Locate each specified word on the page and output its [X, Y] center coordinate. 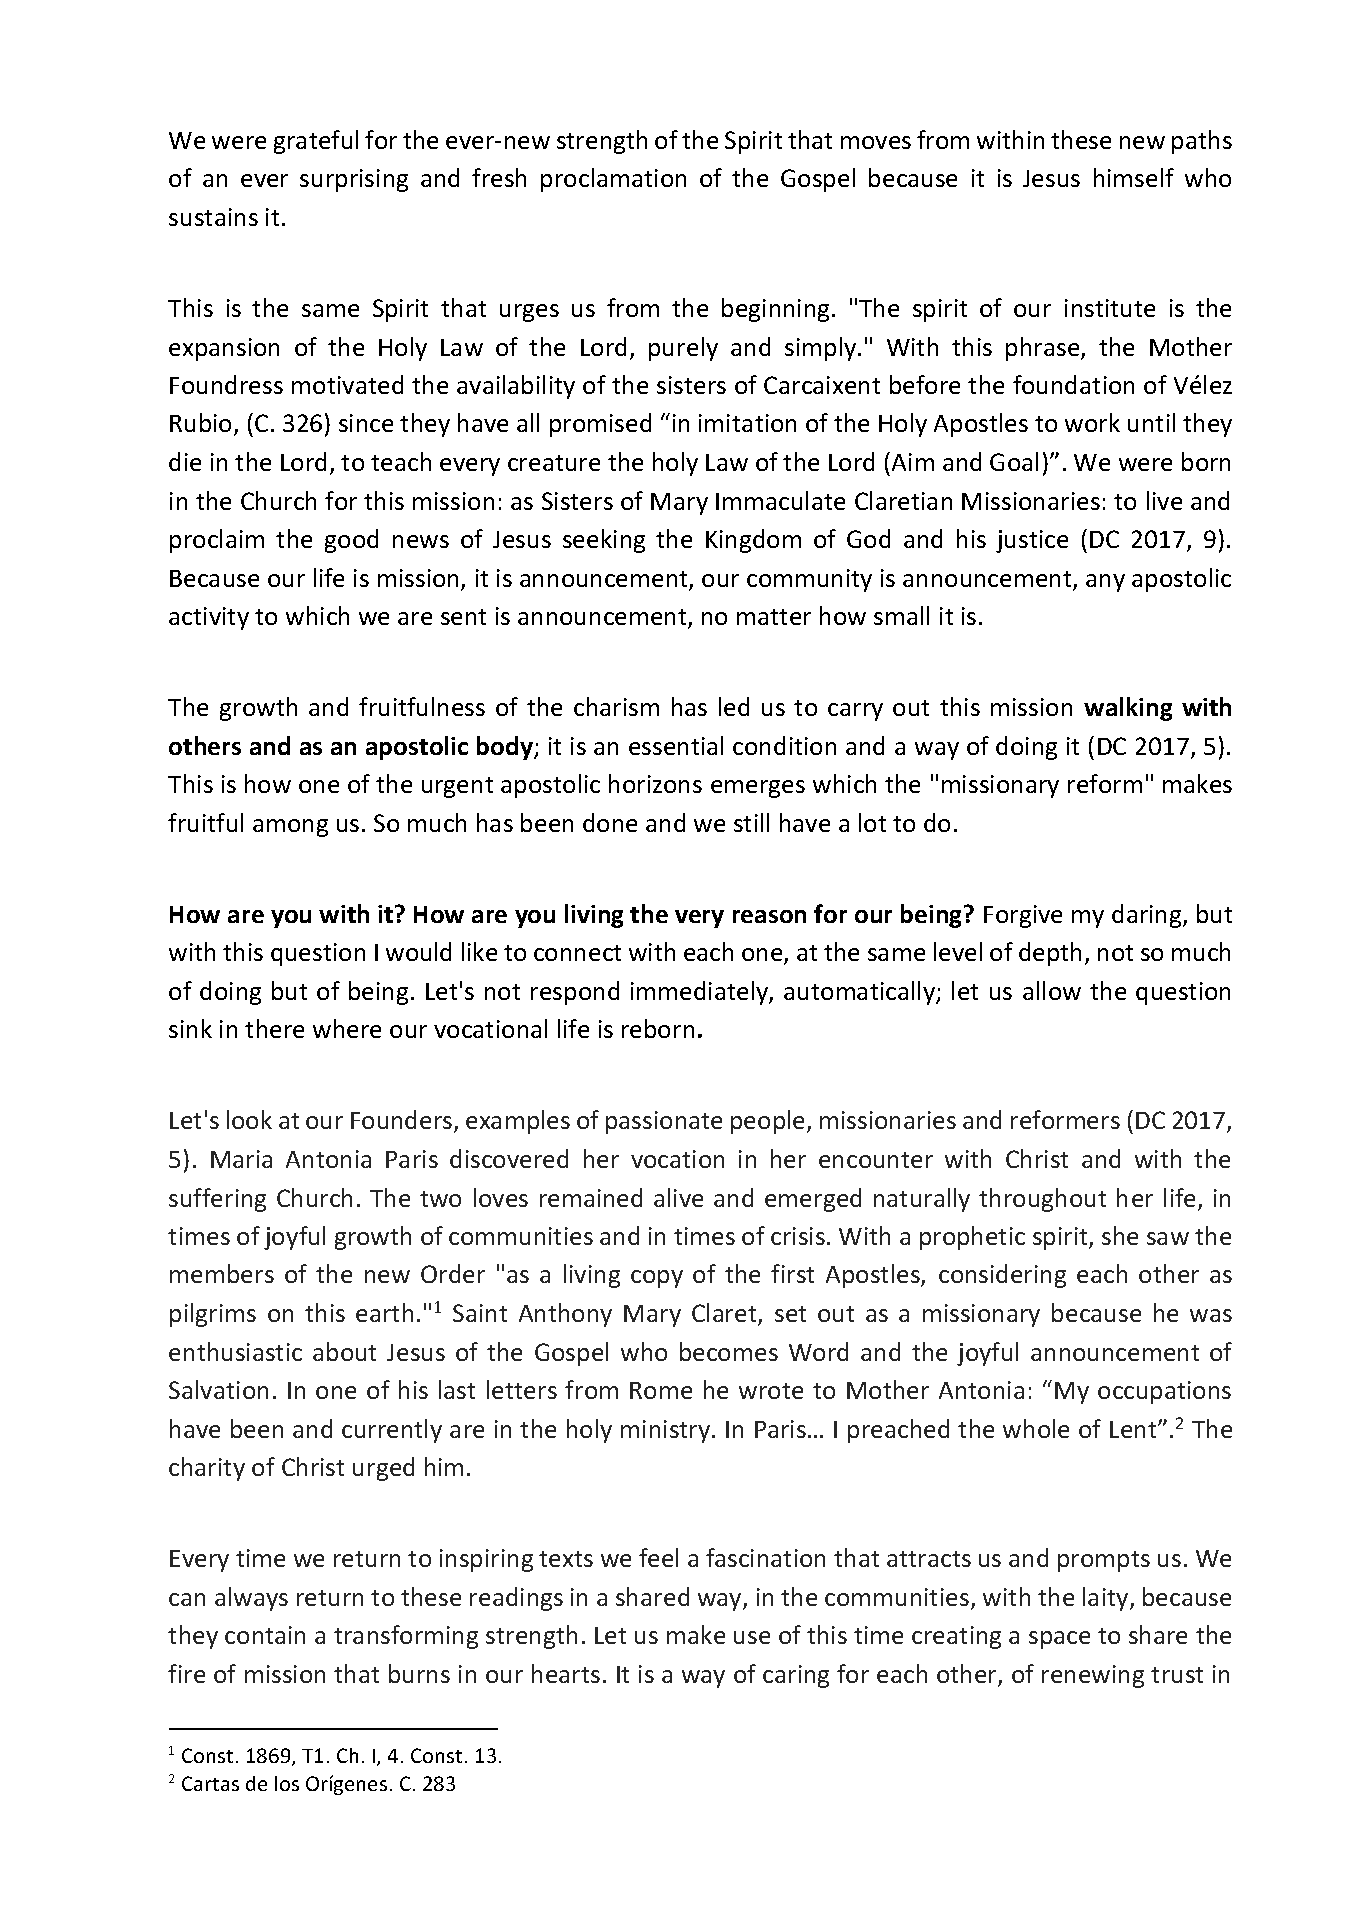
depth [1050, 954]
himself [1134, 177]
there [274, 1028]
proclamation [613, 180]
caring [796, 1676]
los [287, 1783]
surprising [354, 180]
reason [769, 916]
